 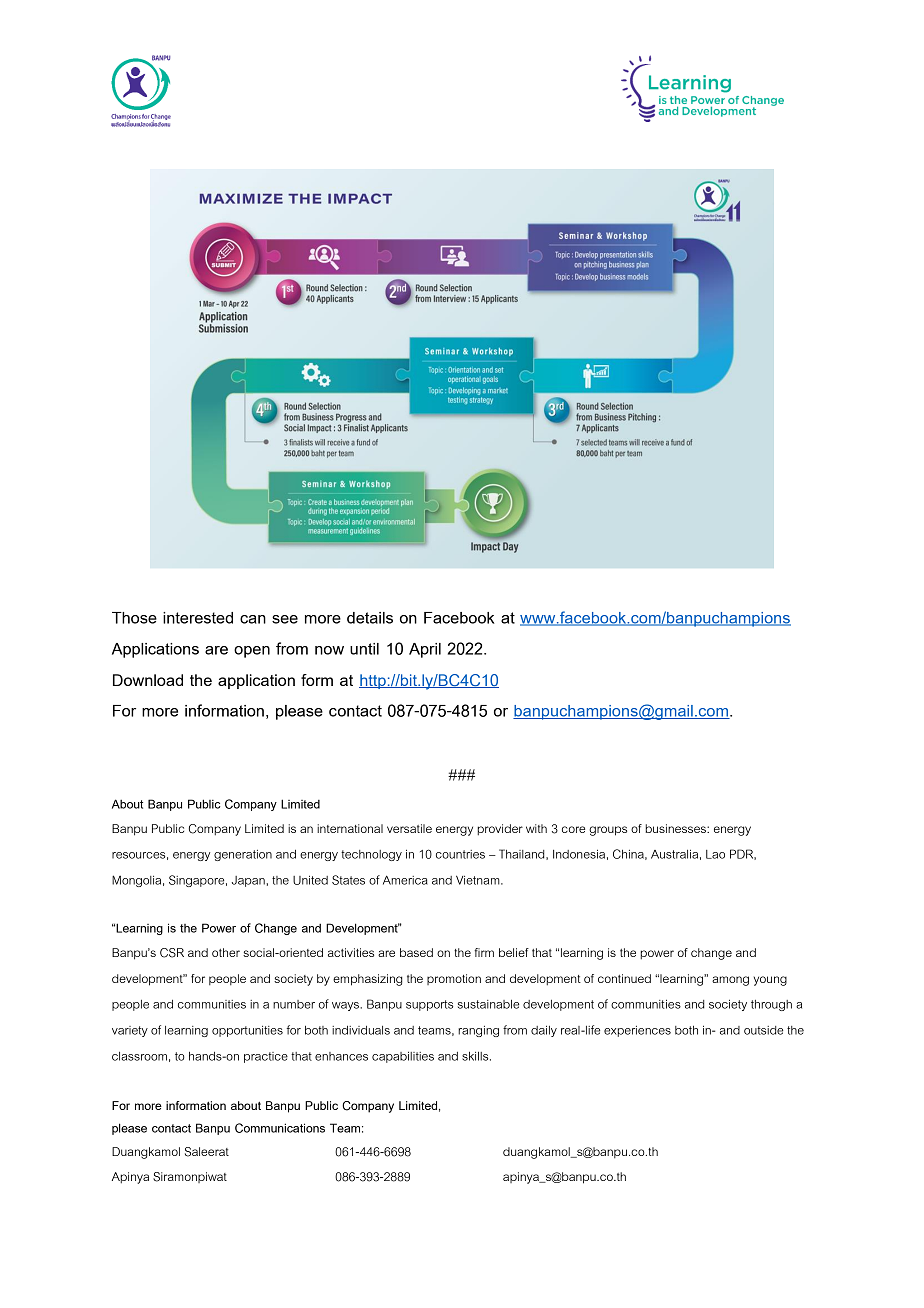 What do you see at coordinates (370, 618) in the screenshot?
I see `details` at bounding box center [370, 618].
